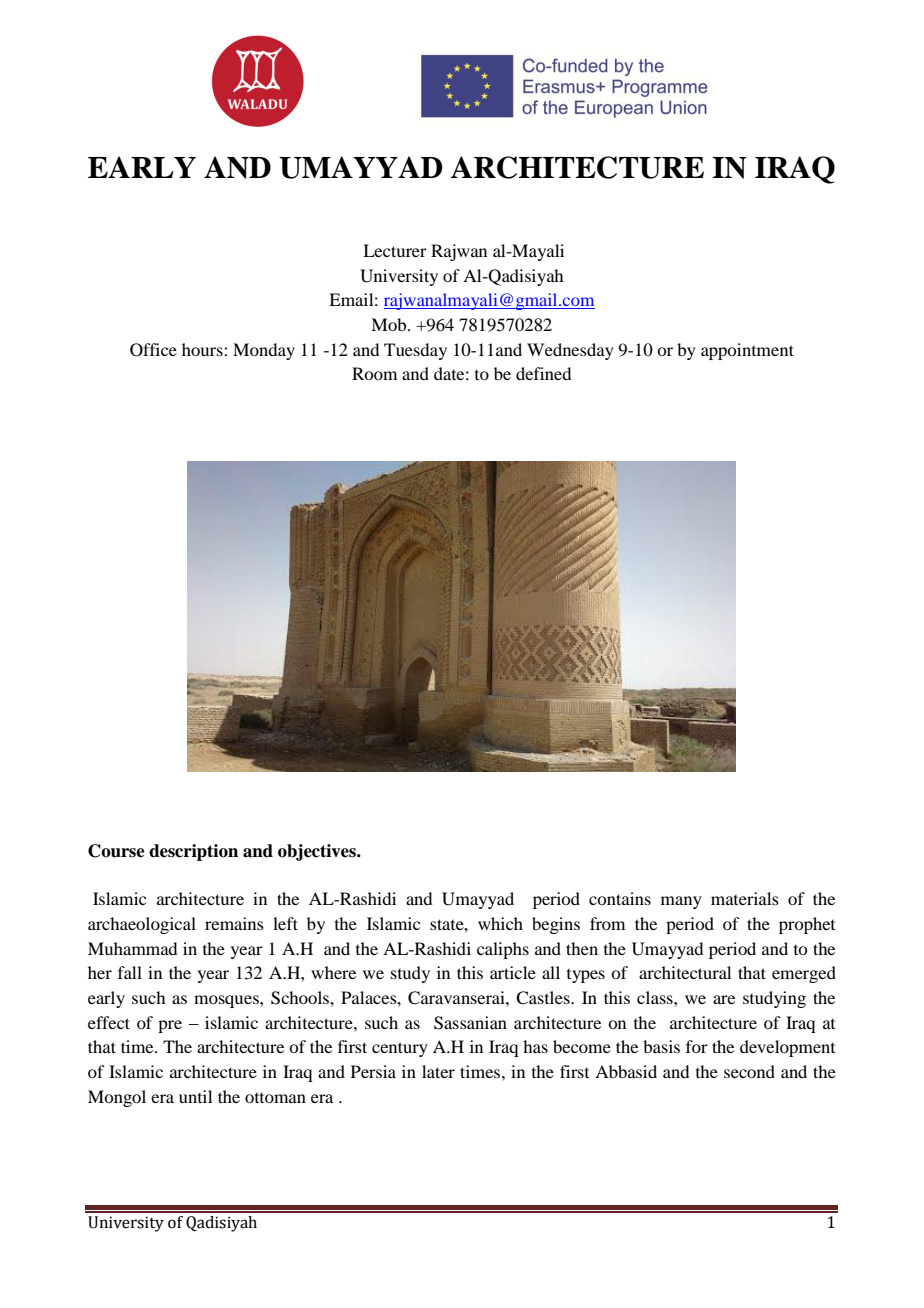 This screenshot has width=924, height=1308. Describe the element at coordinates (374, 373) in the screenshot. I see `Room` at that location.
